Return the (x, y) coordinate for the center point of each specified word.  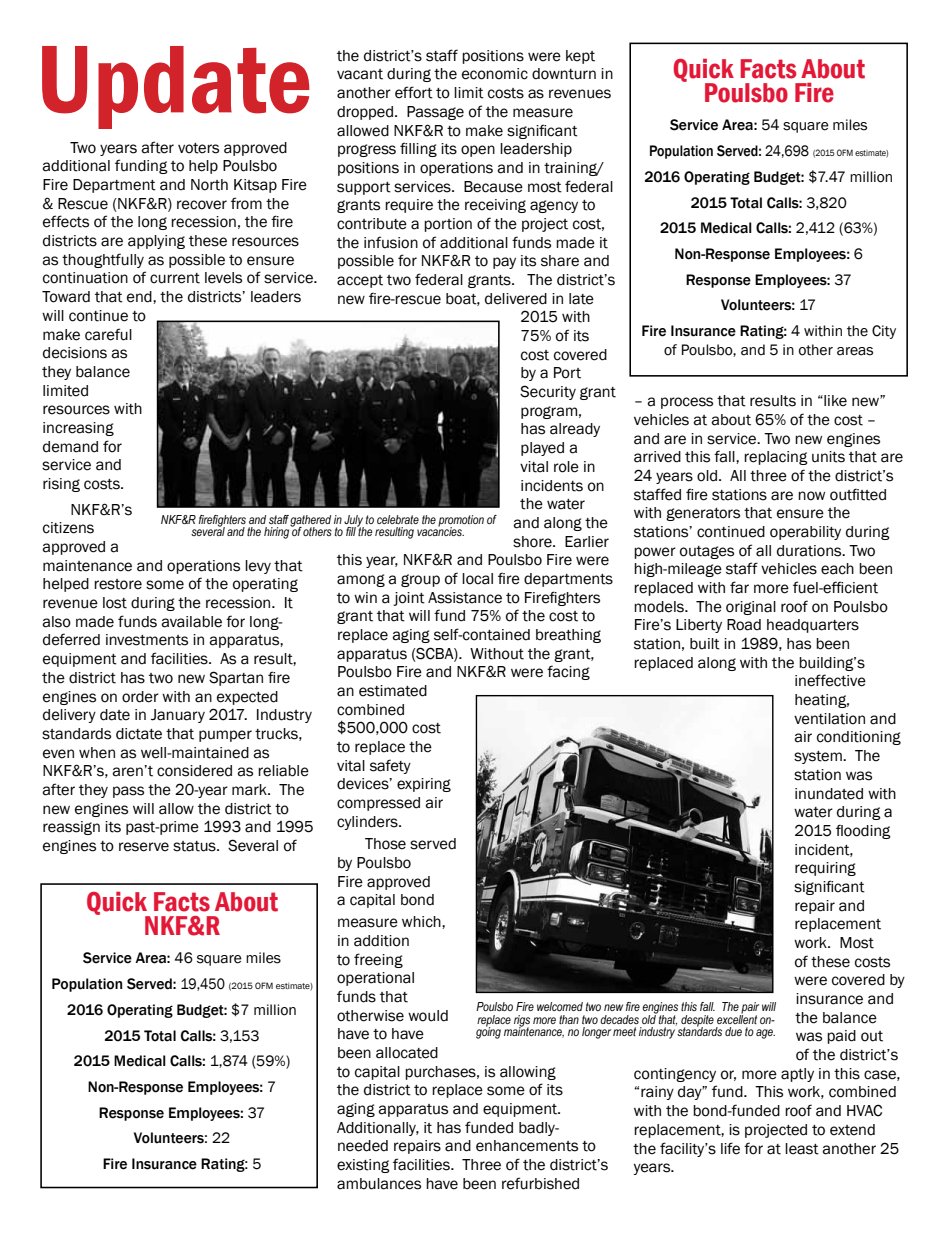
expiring (424, 785)
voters (198, 148)
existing (363, 1166)
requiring (825, 869)
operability (805, 533)
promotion (461, 521)
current (175, 278)
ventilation (829, 719)
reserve (144, 847)
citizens (68, 528)
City (884, 332)
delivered (516, 299)
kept (580, 57)
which (422, 922)
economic (495, 74)
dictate (139, 734)
